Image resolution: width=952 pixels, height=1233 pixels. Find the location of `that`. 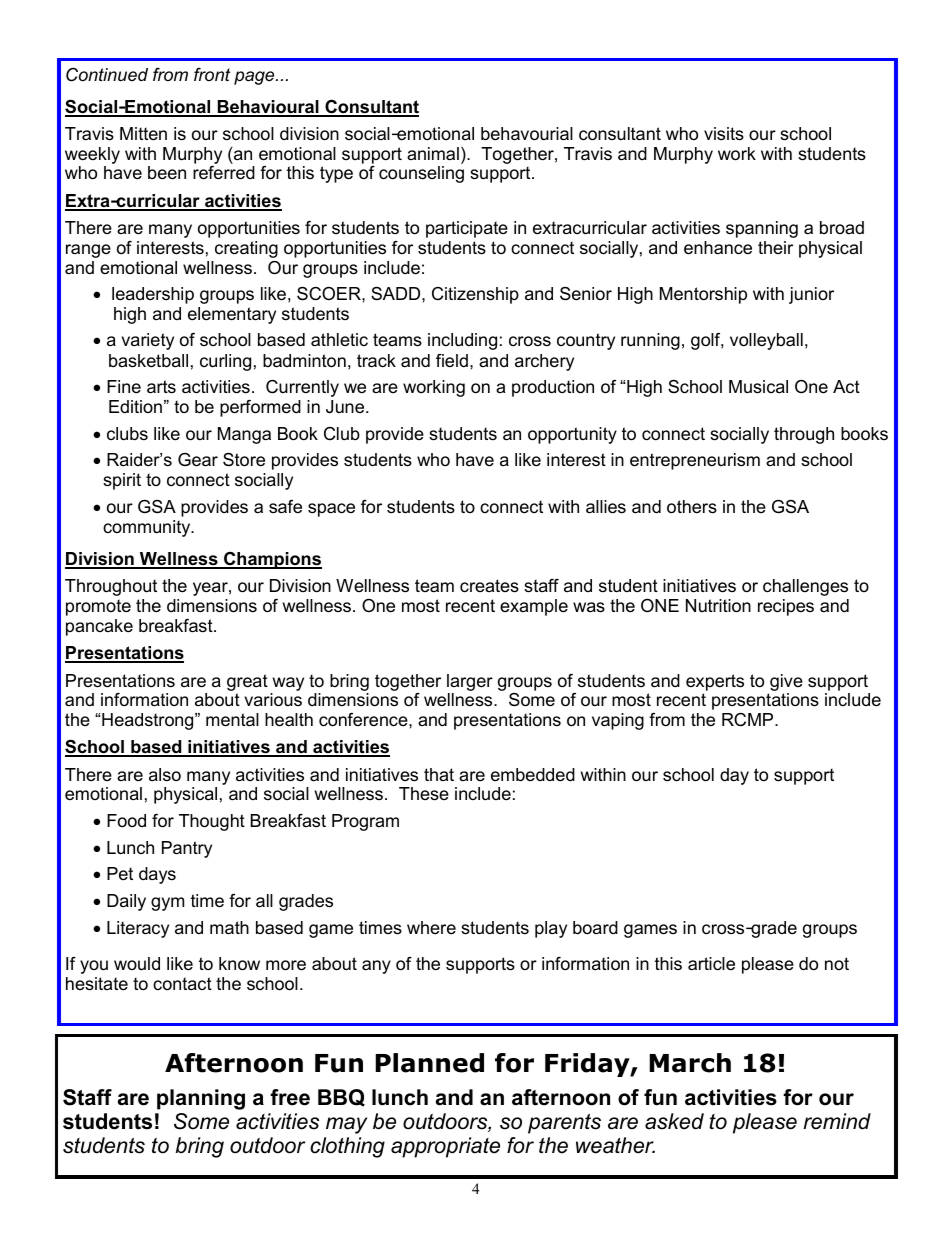

that is located at coordinates (439, 774).
